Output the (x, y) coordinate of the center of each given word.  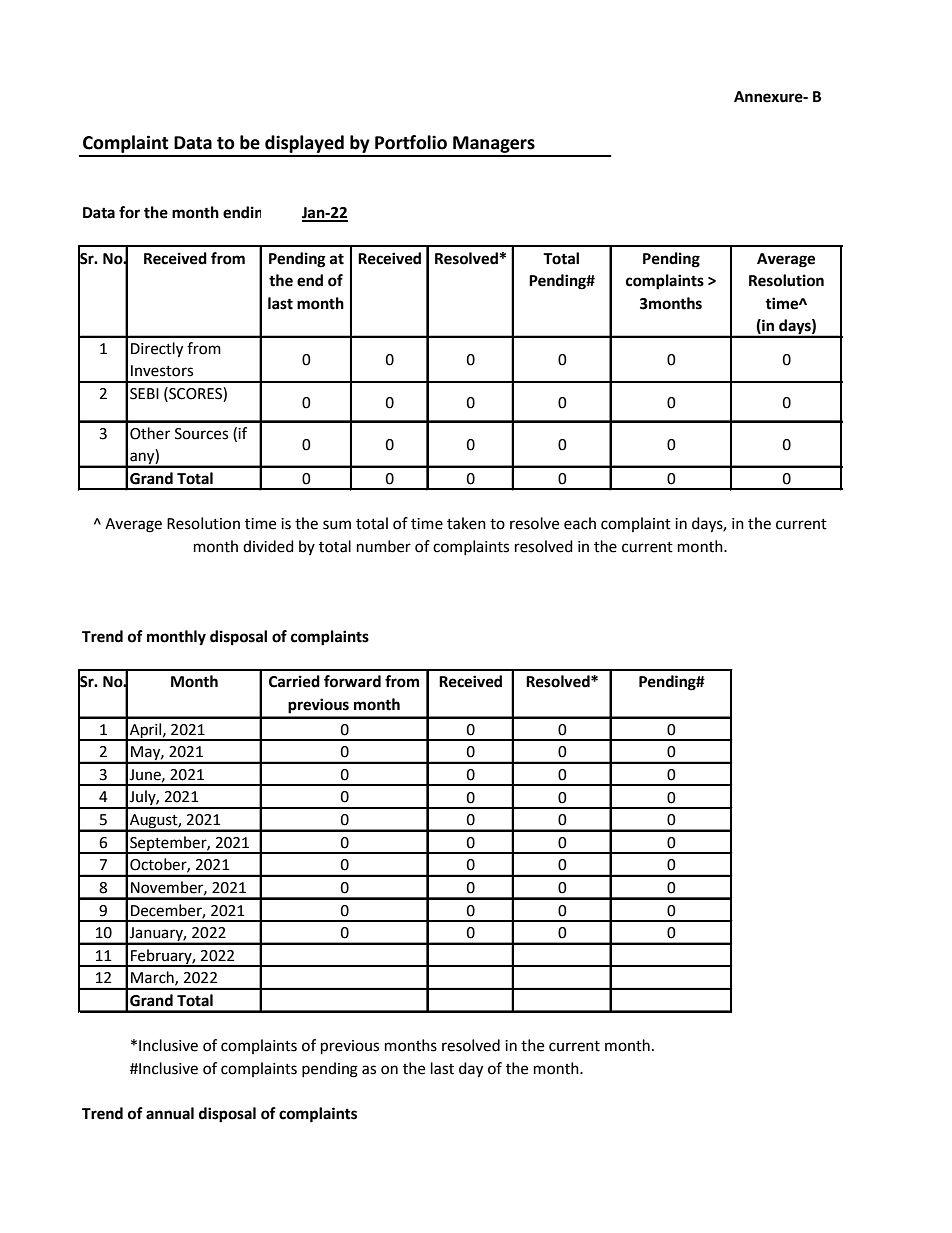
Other (150, 433)
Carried (294, 681)
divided (268, 546)
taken (466, 523)
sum (337, 525)
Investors (162, 371)
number (384, 546)
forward (352, 681)
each (580, 523)
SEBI (144, 394)
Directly (157, 350)
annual (170, 1113)
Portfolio (411, 142)
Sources (201, 434)
